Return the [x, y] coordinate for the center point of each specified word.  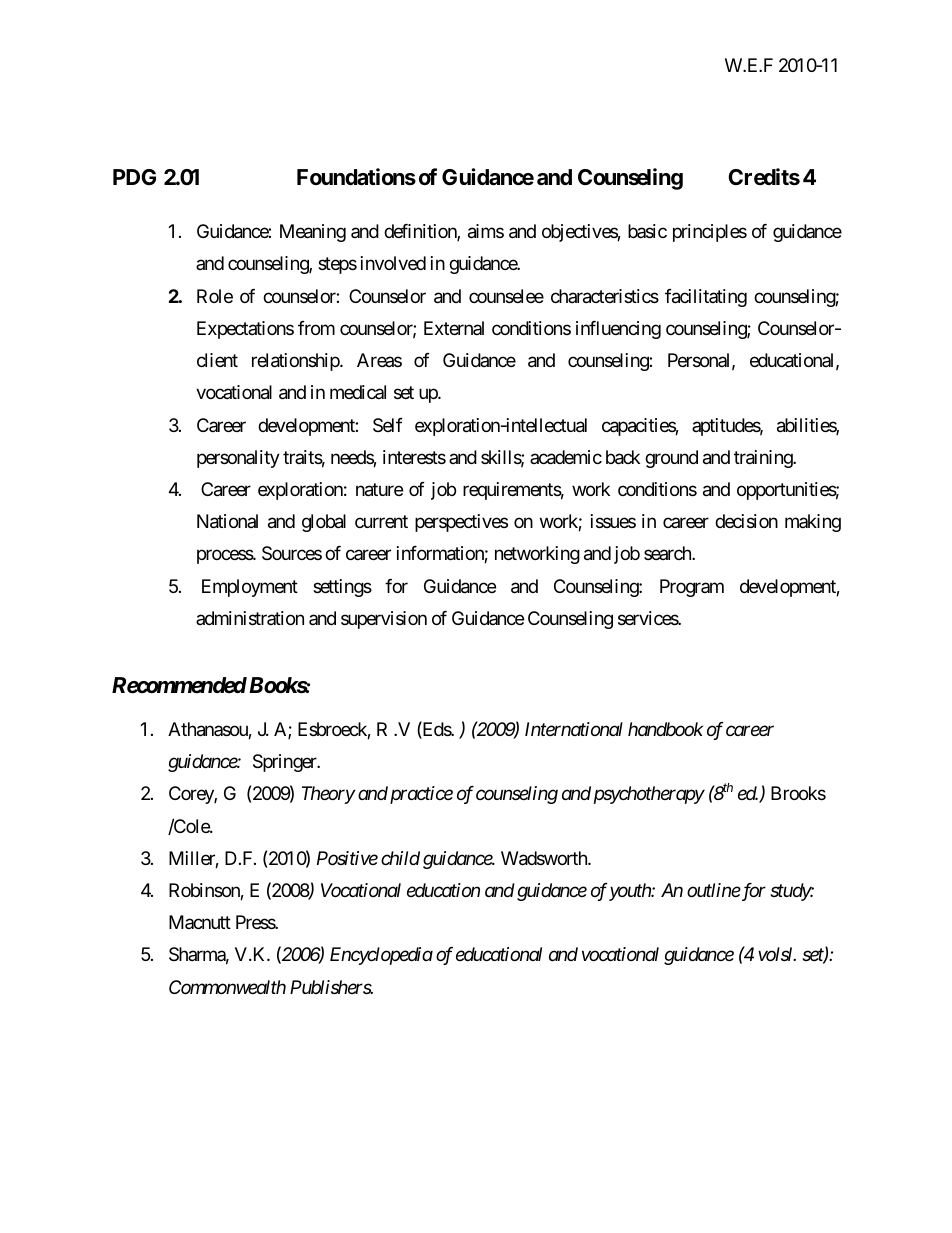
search [668, 553]
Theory [328, 795]
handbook [665, 729]
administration [250, 618]
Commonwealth [227, 987]
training [764, 459]
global [324, 523]
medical [358, 392]
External [454, 328]
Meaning [313, 233]
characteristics [605, 296]
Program [692, 588]
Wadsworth [545, 858]
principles [710, 233]
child [400, 858]
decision [746, 521]
